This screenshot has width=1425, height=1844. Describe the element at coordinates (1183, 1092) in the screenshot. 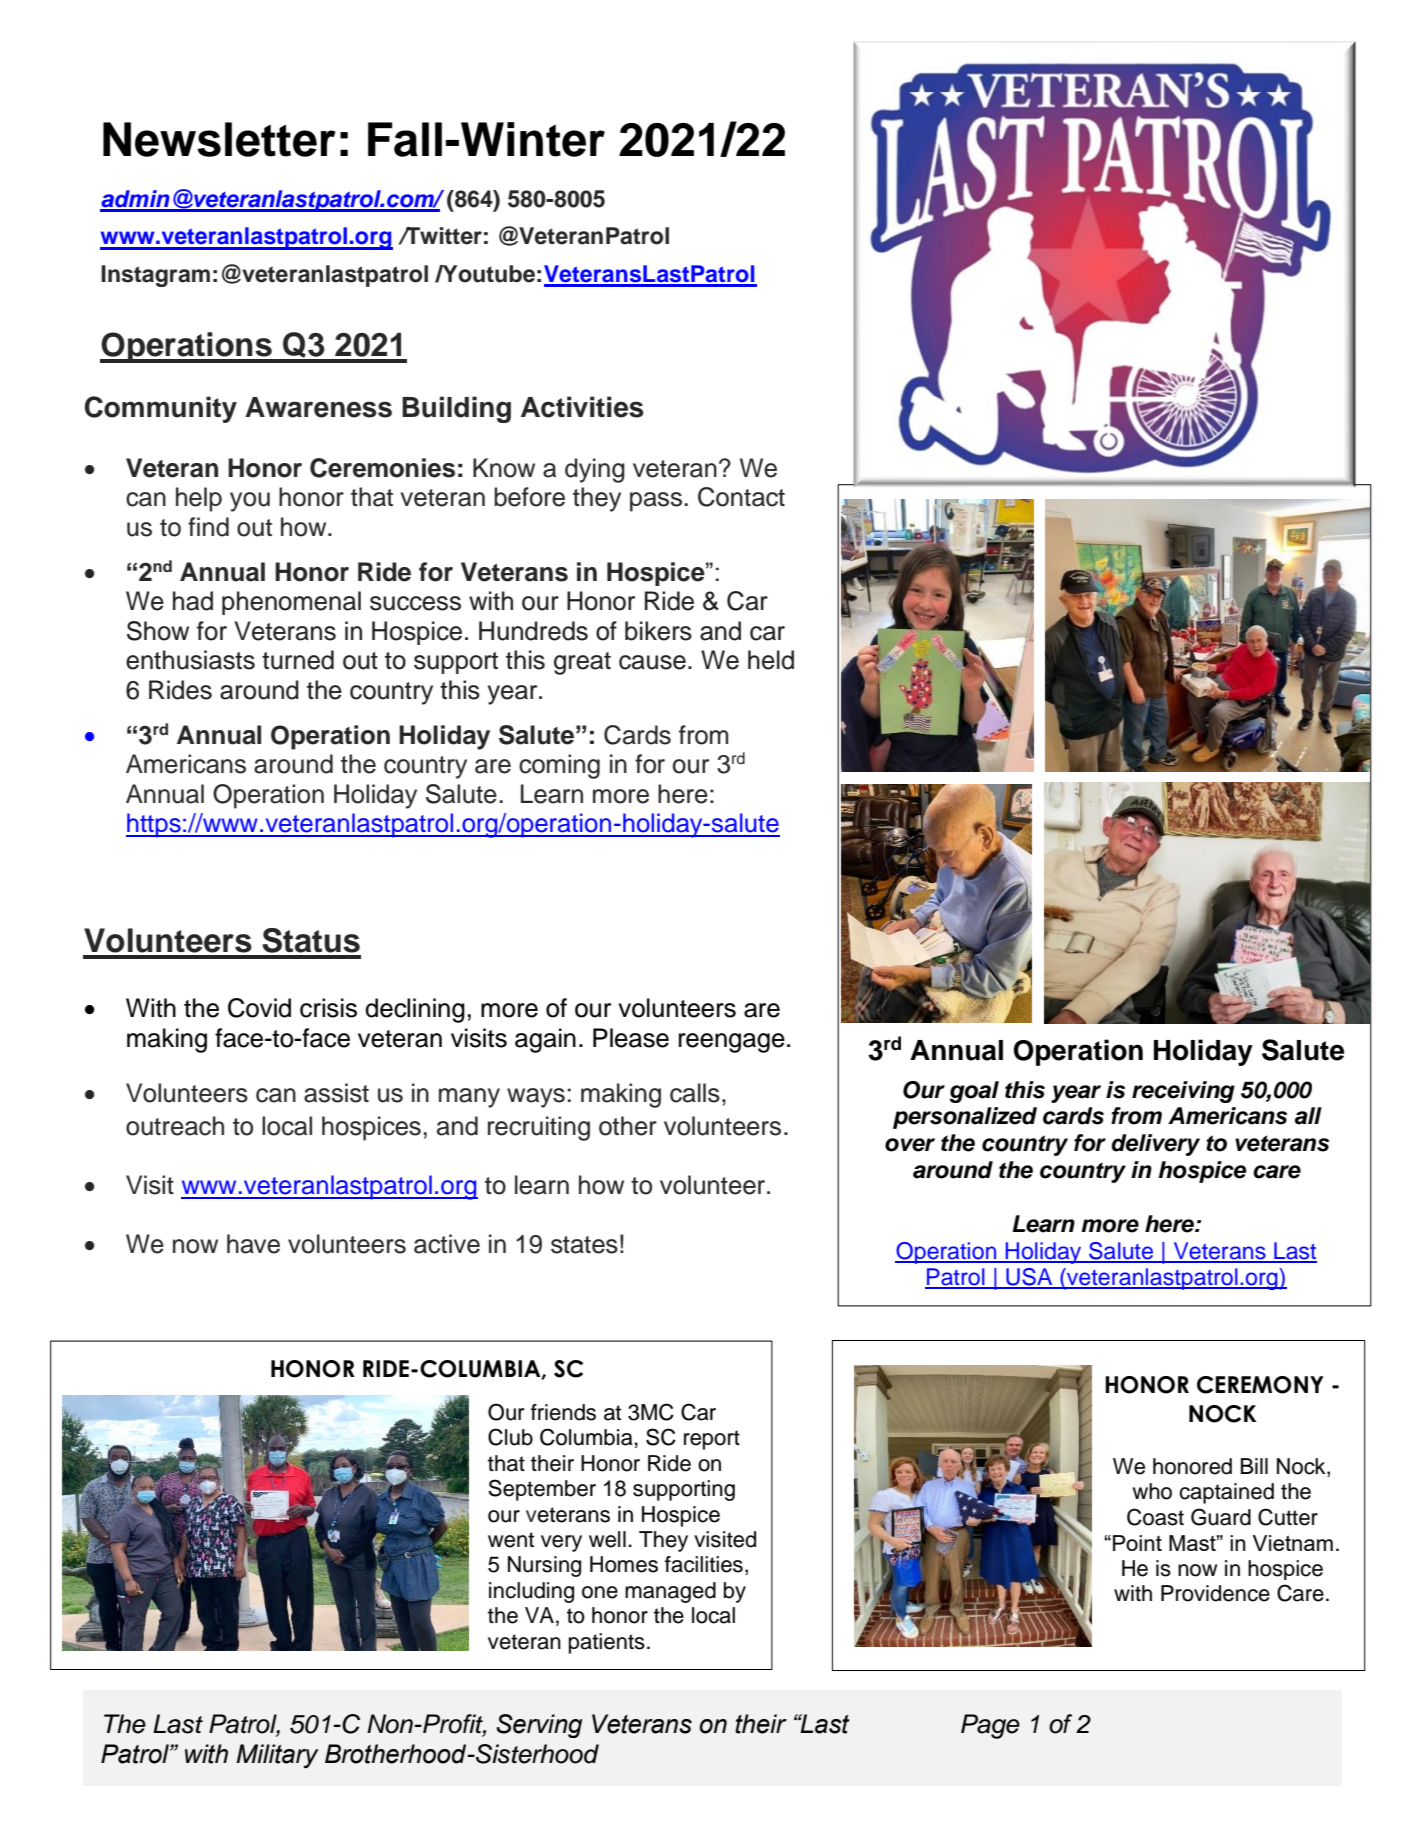

I see `receiving` at that location.
